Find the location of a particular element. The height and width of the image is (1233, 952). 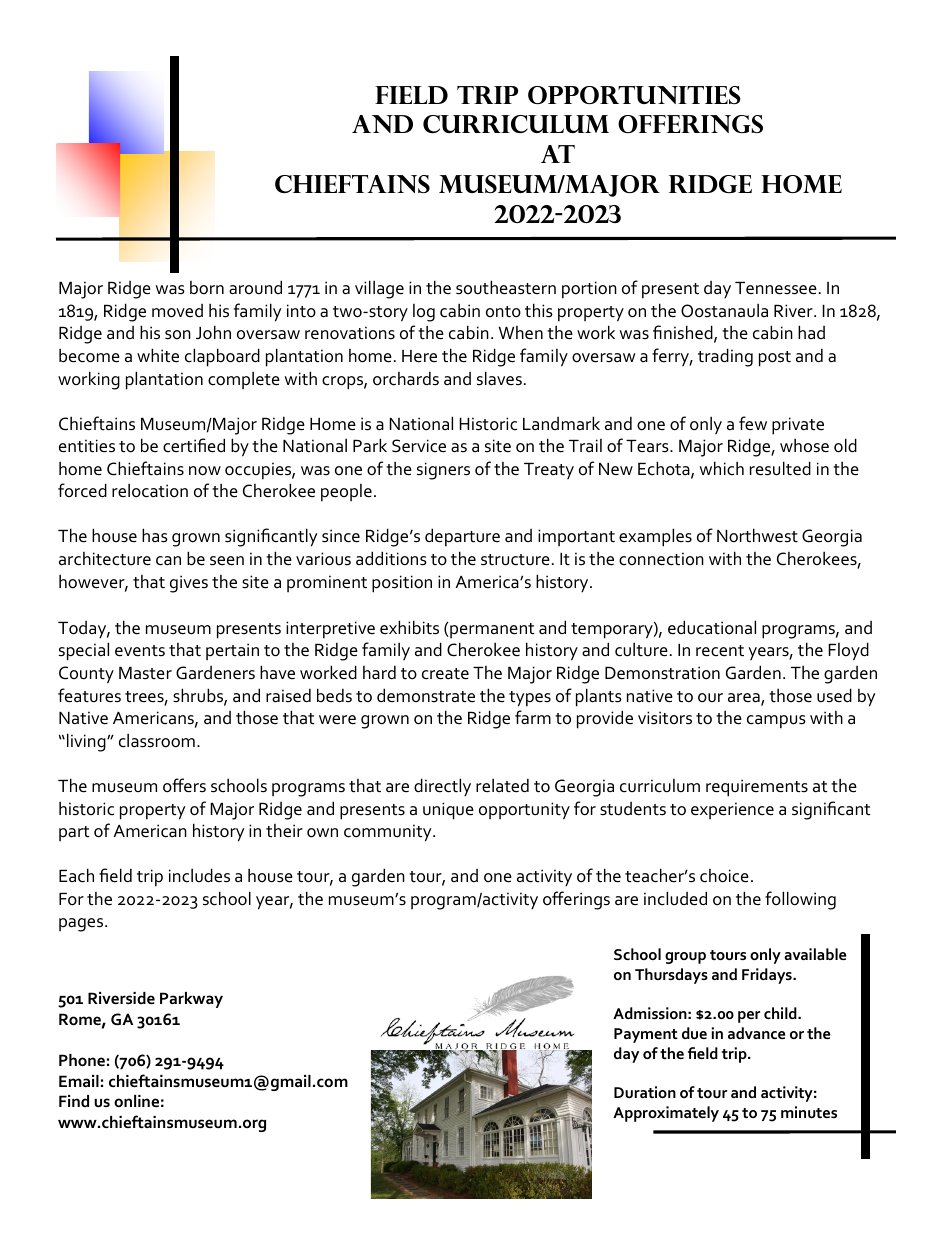

born is located at coordinates (207, 288).
